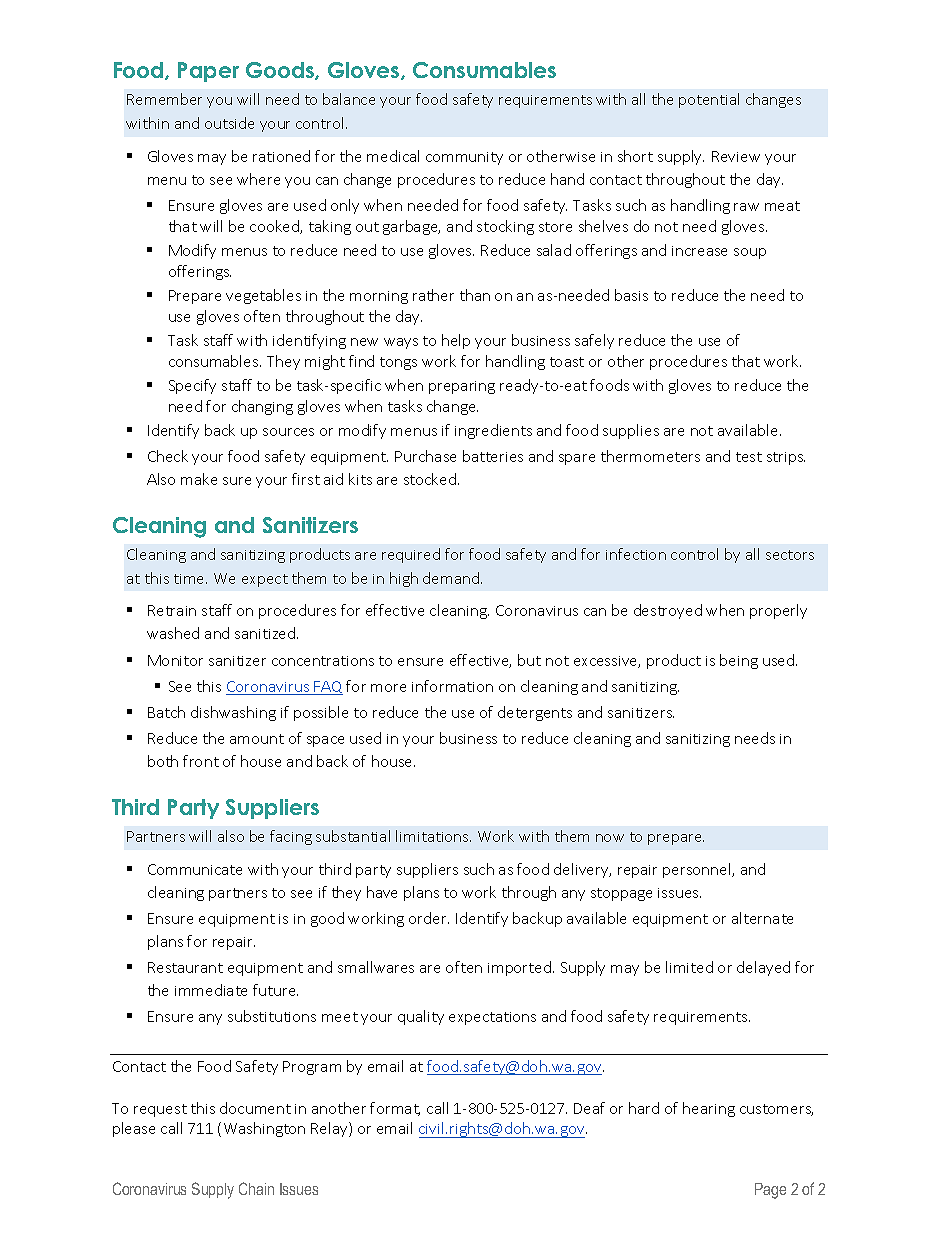 The width and height of the image is (952, 1233). Describe the element at coordinates (589, 1108) in the image. I see `Deaf` at that location.
